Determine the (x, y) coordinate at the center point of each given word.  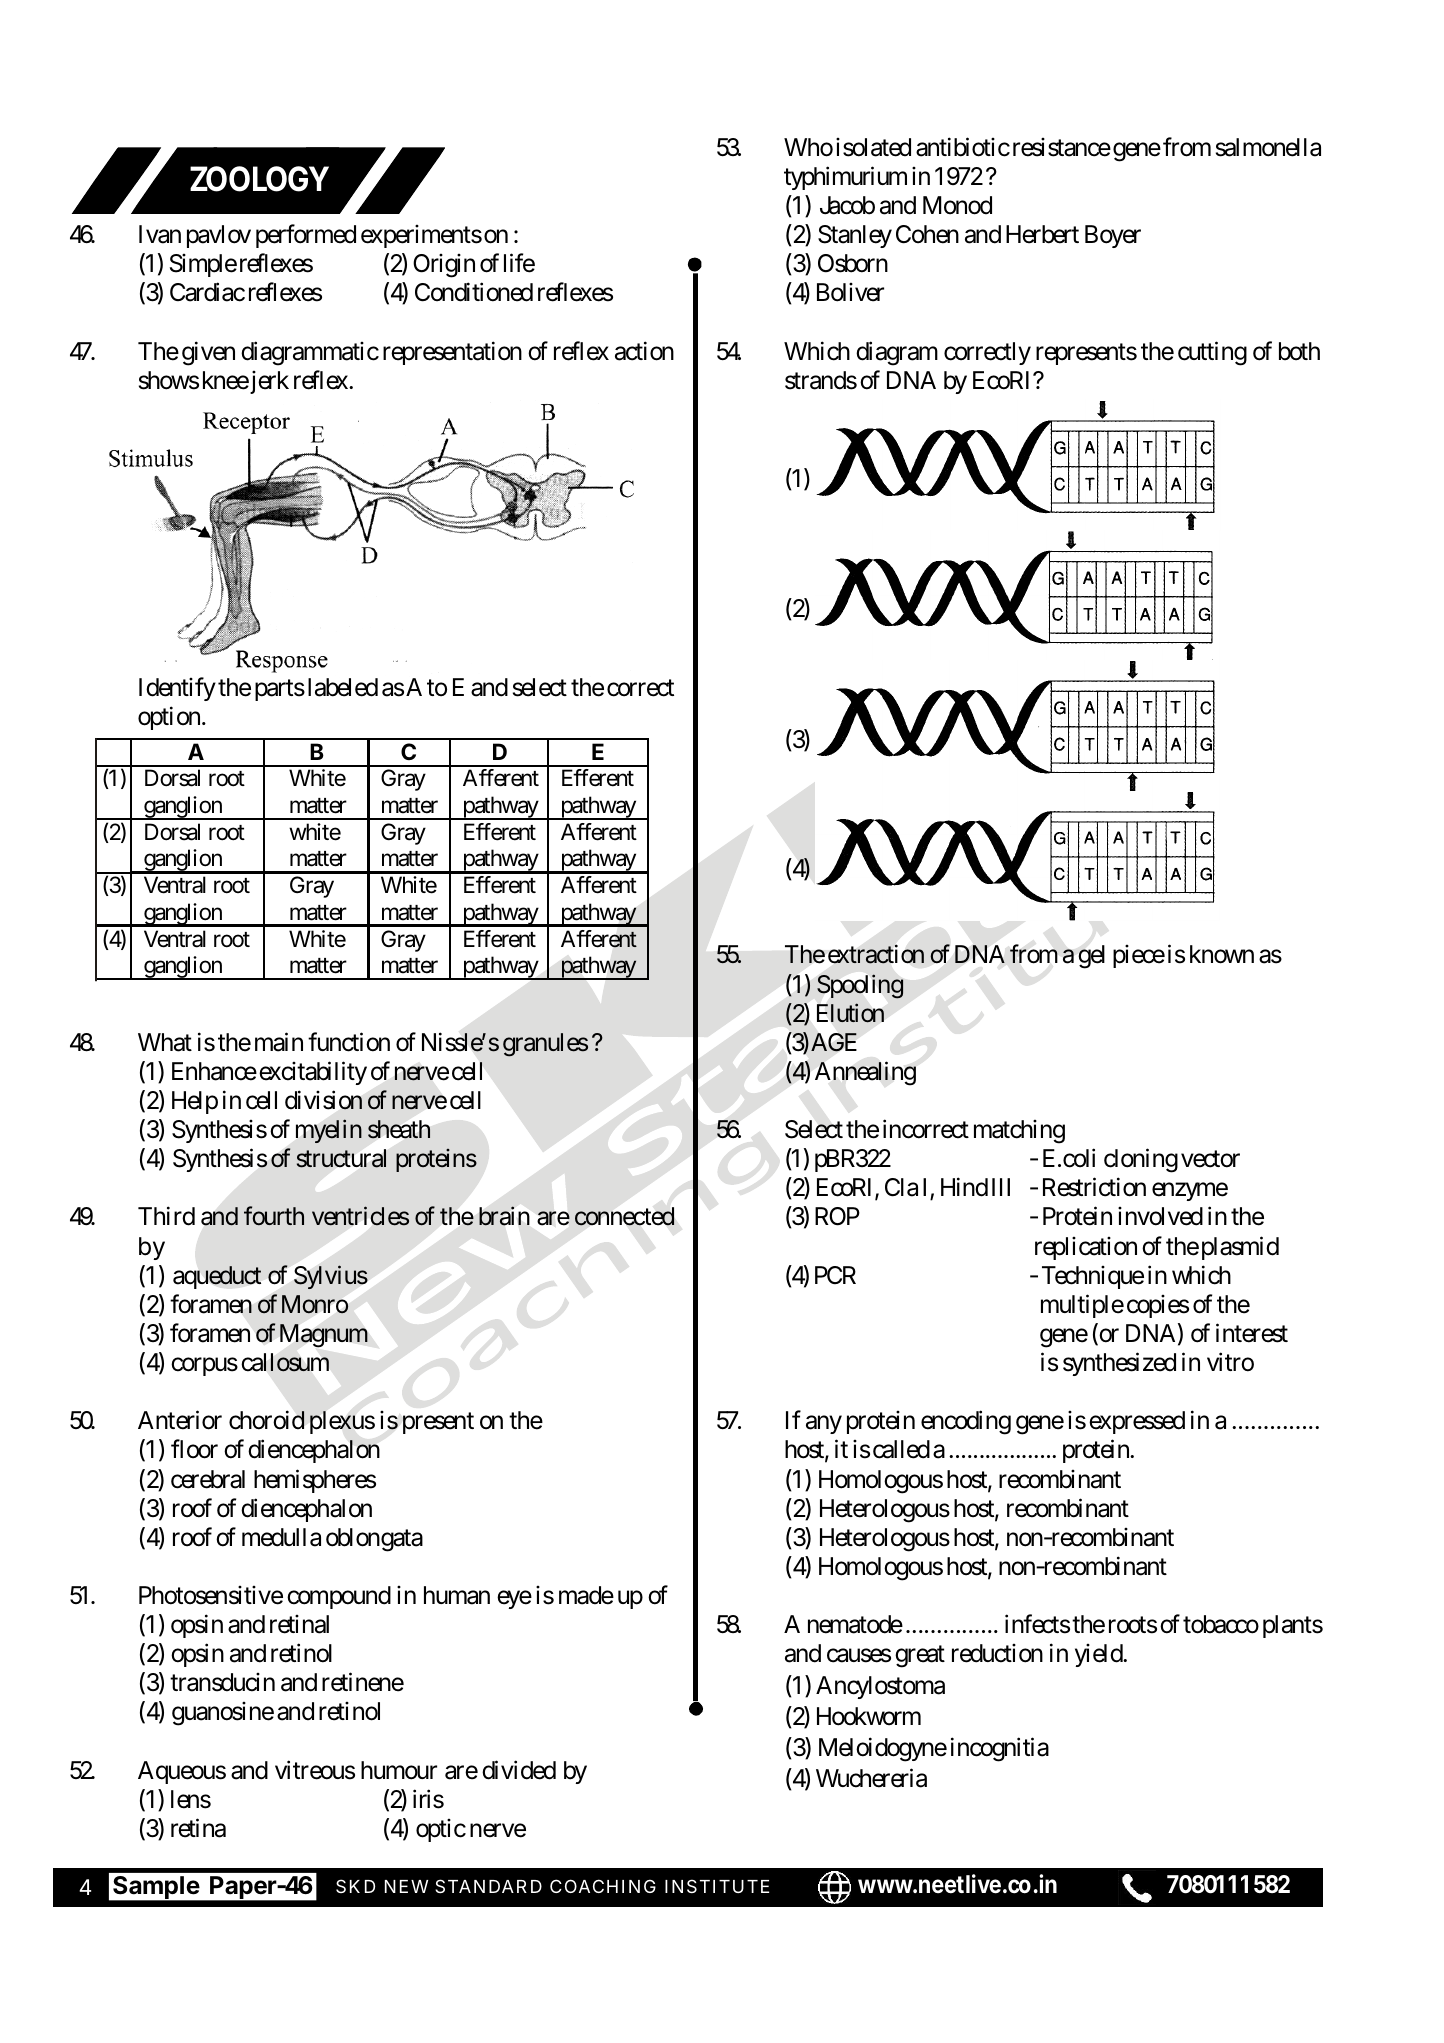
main (279, 1042)
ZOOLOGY (259, 179)
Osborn (853, 263)
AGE (834, 1042)
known (1222, 954)
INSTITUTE (717, 1886)
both (1299, 351)
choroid (267, 1420)
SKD (355, 1886)
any (824, 1425)
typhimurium (845, 178)
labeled (343, 687)
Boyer (1113, 236)
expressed (1137, 1422)
